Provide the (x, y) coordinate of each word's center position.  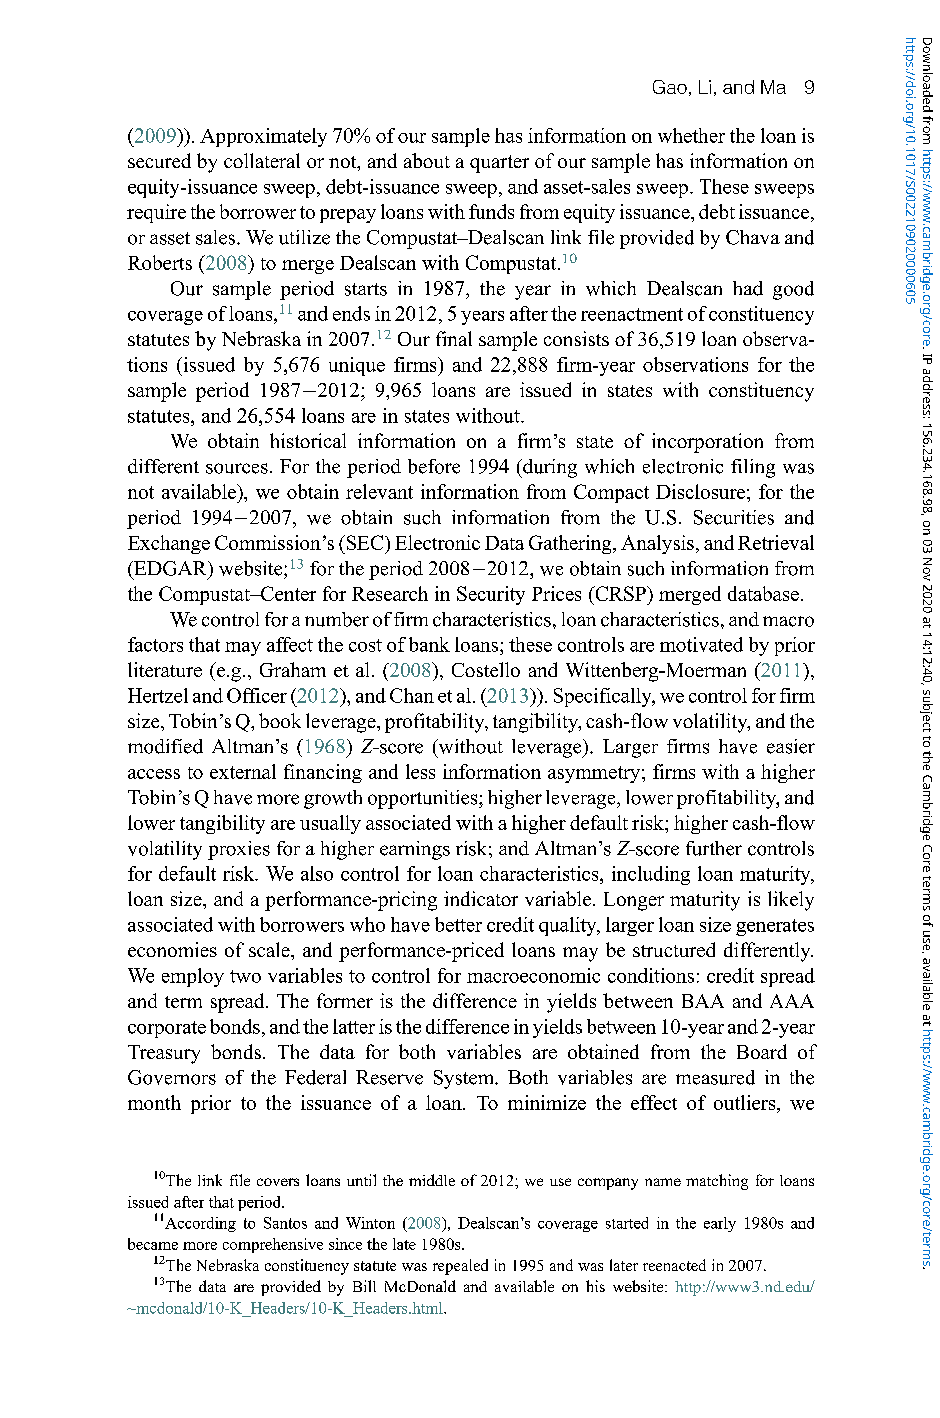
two (245, 976)
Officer (257, 695)
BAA (703, 1001)
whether (691, 135)
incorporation (707, 443)
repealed (460, 1267)
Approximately (263, 137)
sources (237, 468)
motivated (701, 644)
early (720, 1224)
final (454, 338)
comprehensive (273, 1245)
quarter (499, 164)
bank (429, 644)
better (458, 924)
